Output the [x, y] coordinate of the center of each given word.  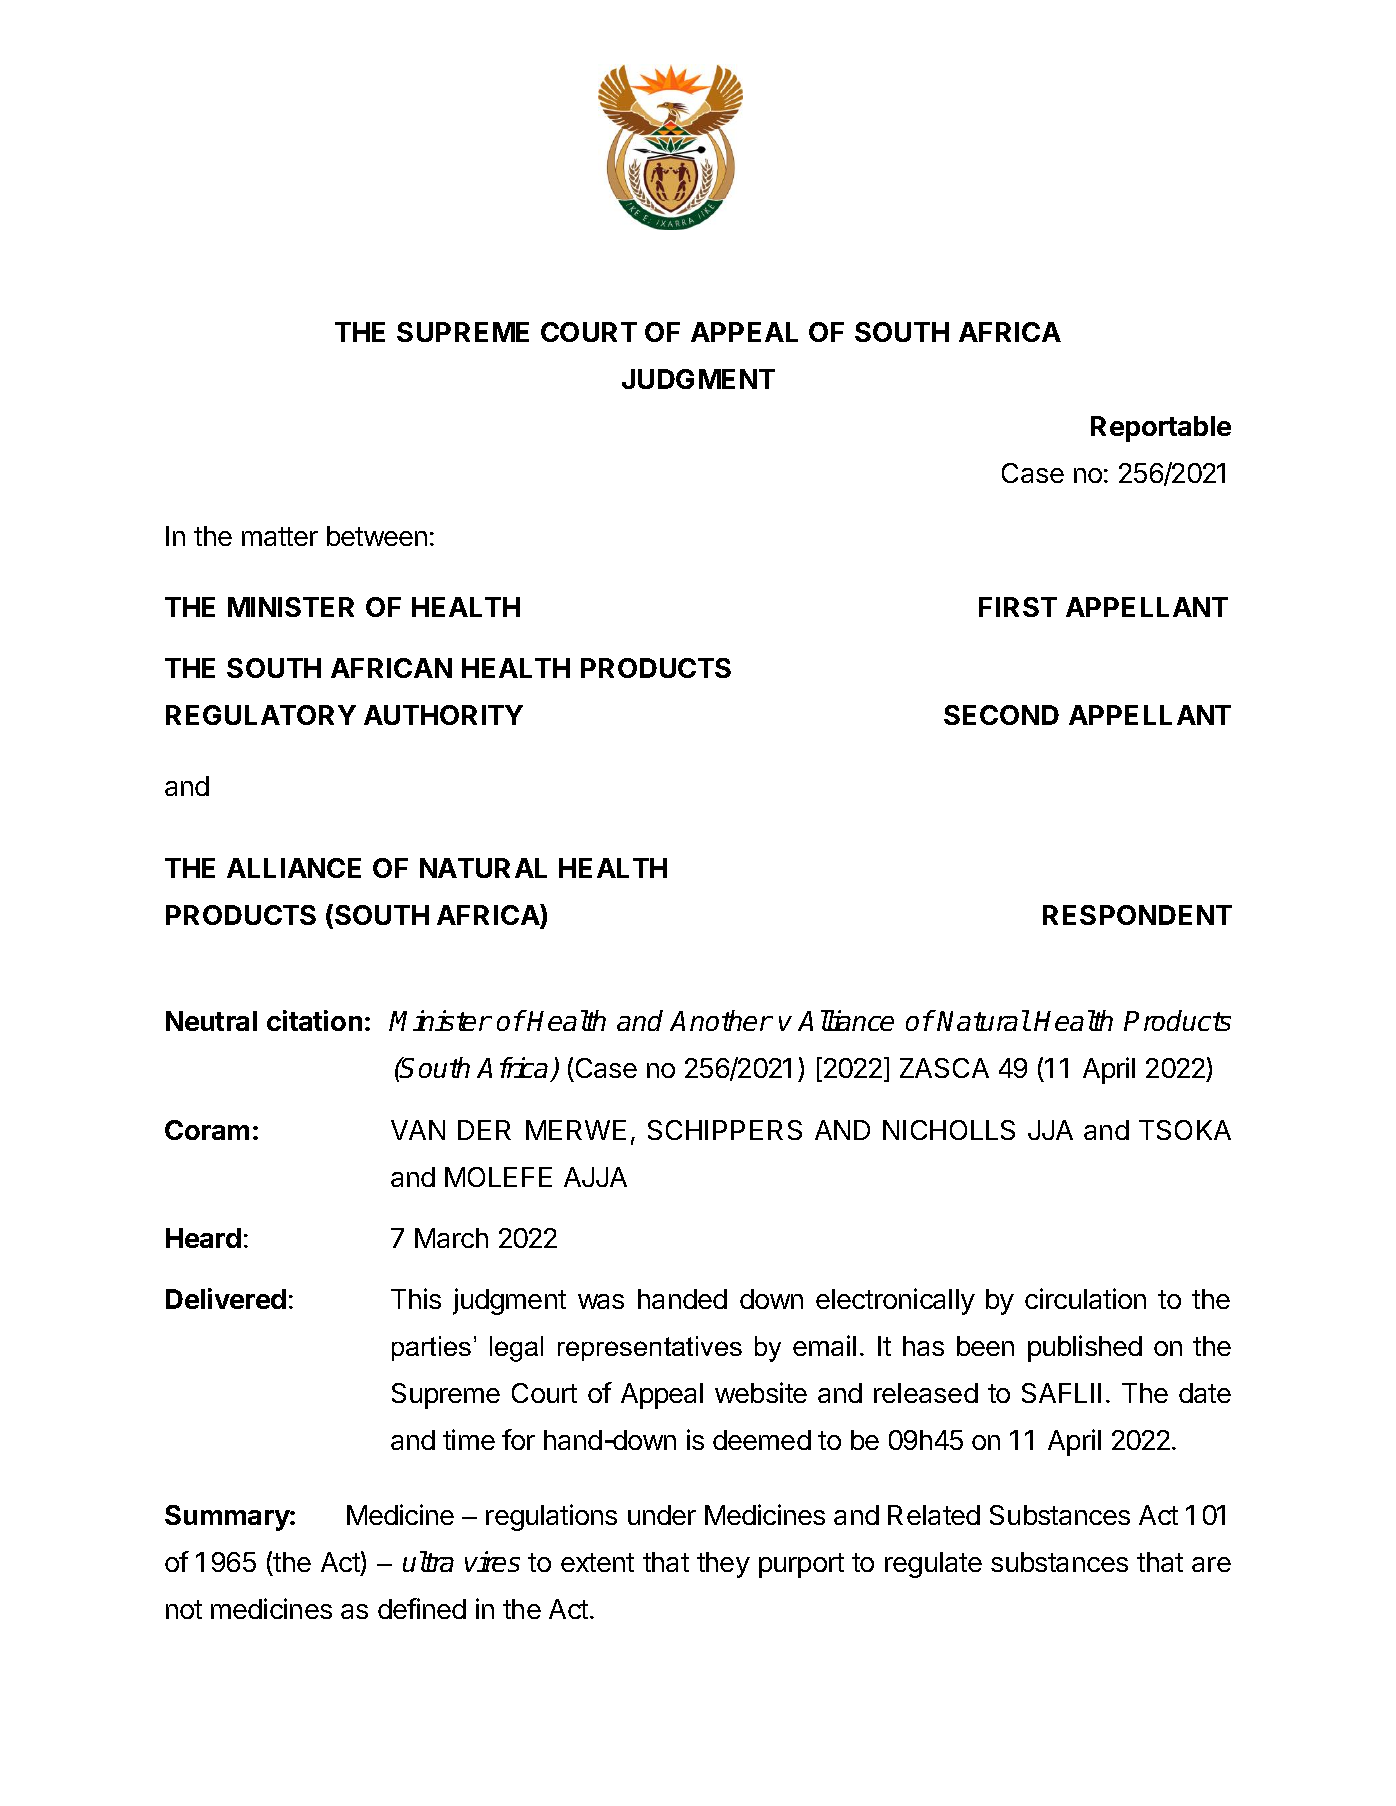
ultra [428, 1561]
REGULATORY [261, 715]
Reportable [1161, 429]
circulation [1085, 1298]
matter [280, 536]
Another [721, 1020]
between [377, 536]
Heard [203, 1238]
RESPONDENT [1137, 915]
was [601, 1301]
